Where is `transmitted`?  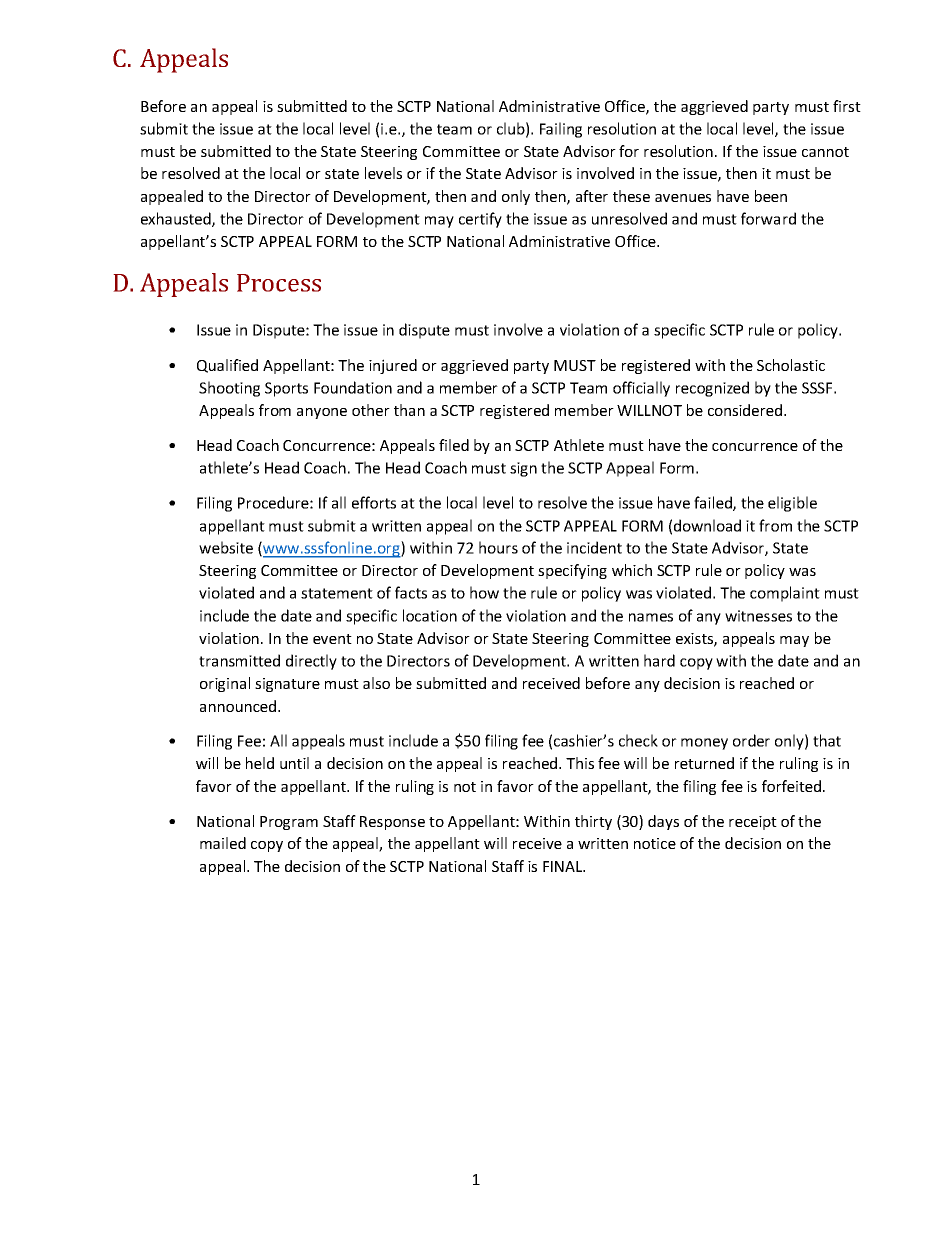 transmitted is located at coordinates (239, 660).
